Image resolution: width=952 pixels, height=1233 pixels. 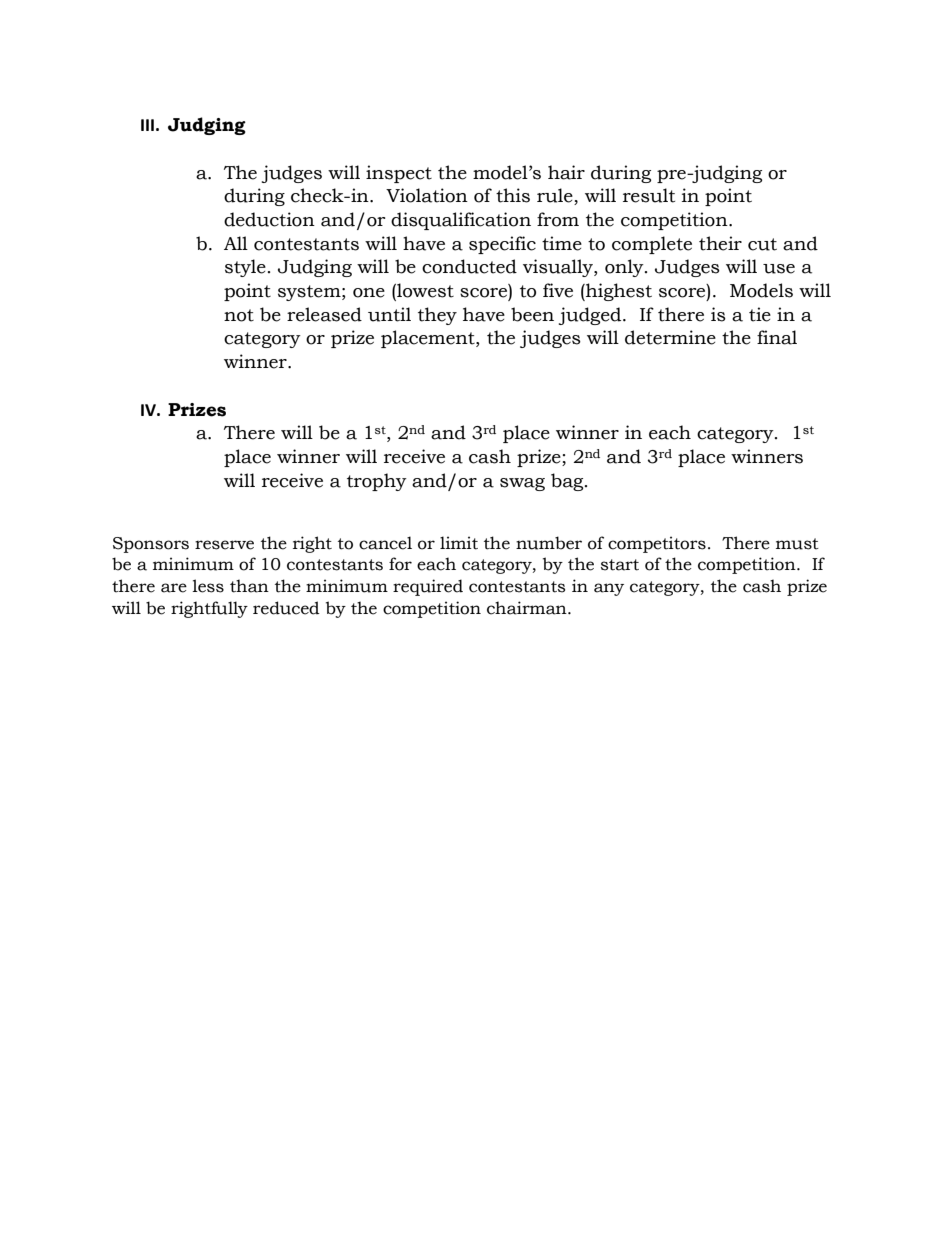 I want to click on III, so click(x=147, y=125).
